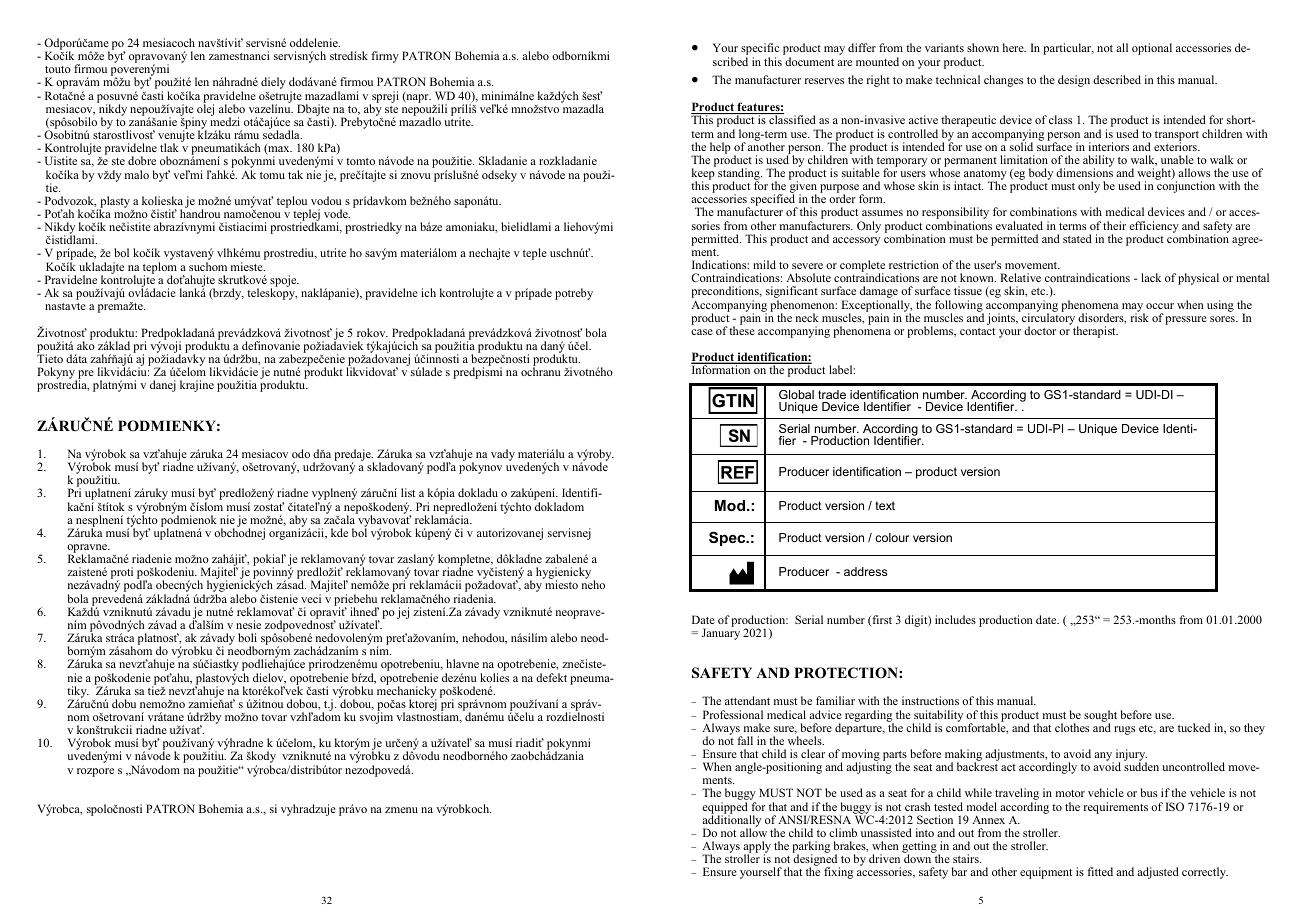  What do you see at coordinates (1152, 49) in the image?
I see `optional` at bounding box center [1152, 49].
